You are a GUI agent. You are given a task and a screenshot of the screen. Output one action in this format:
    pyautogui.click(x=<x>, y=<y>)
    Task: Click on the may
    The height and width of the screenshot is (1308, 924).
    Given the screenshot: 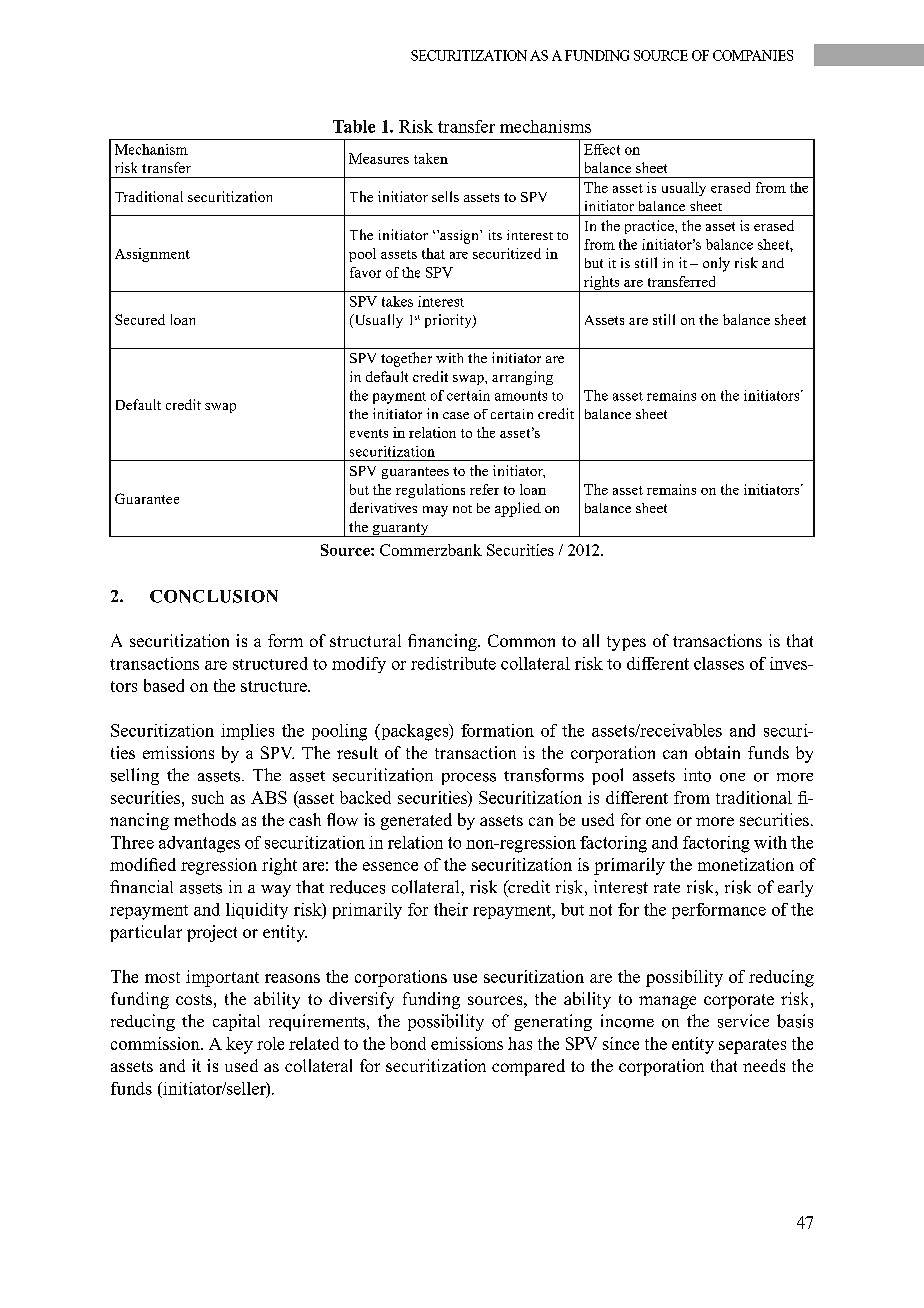 What is the action you would take?
    pyautogui.click(x=435, y=511)
